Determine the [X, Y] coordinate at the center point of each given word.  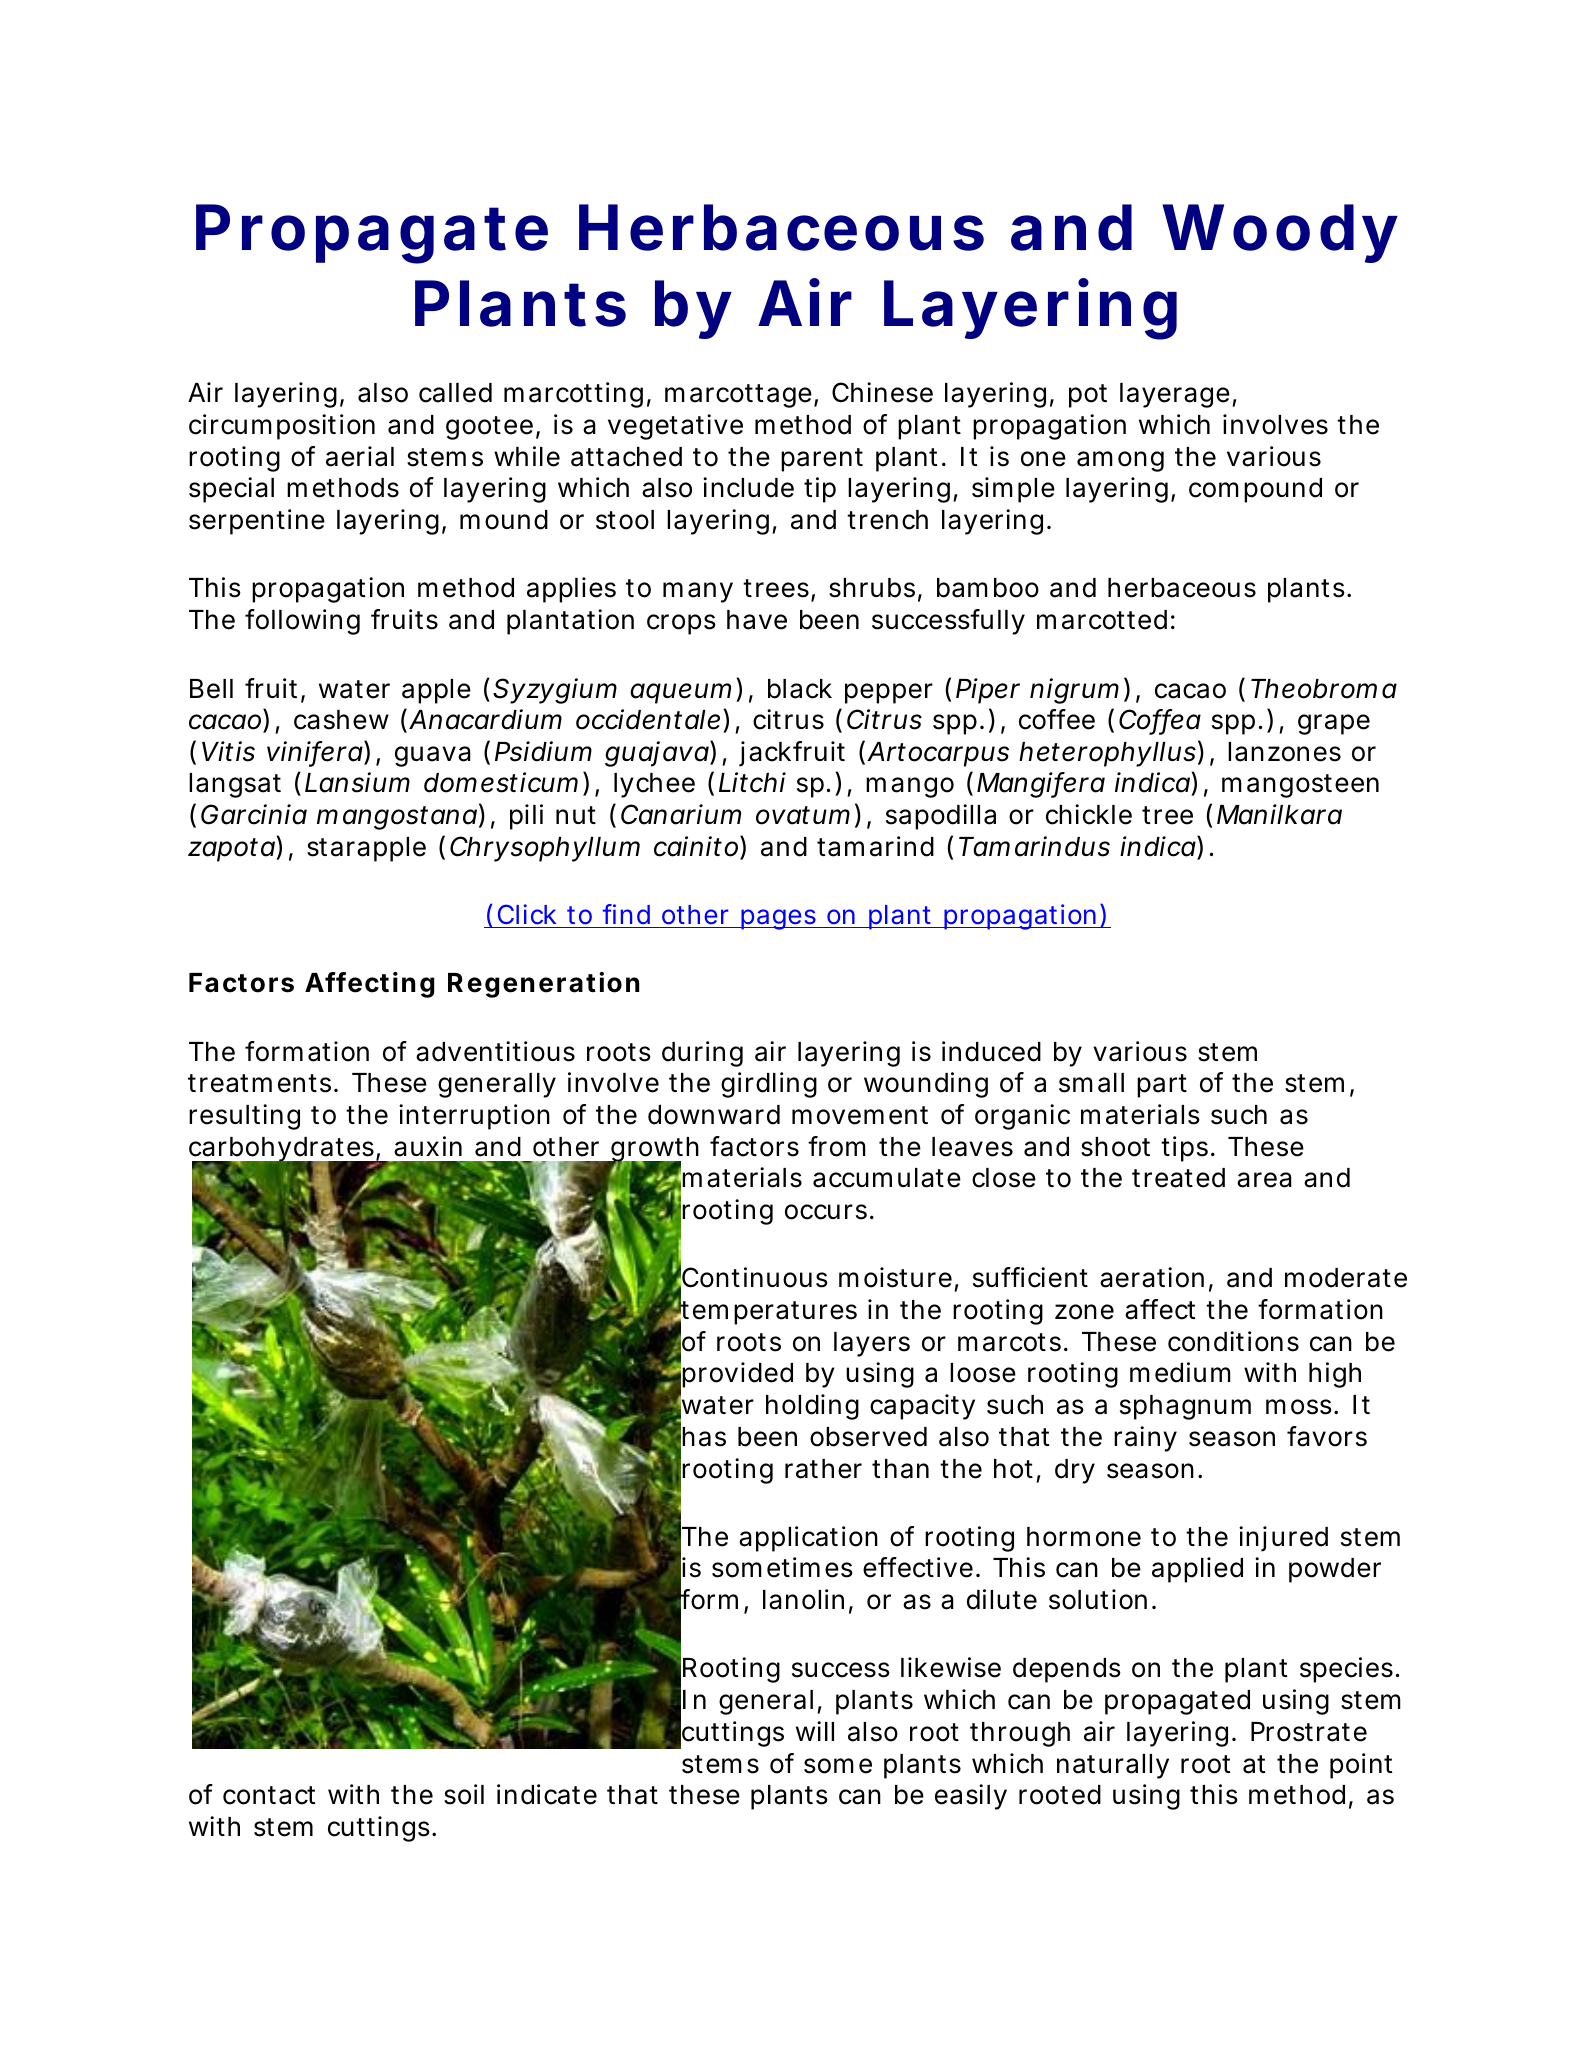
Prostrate [1309, 1732]
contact [269, 1795]
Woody [1280, 233]
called [455, 393]
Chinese [882, 392]
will [815, 1731]
